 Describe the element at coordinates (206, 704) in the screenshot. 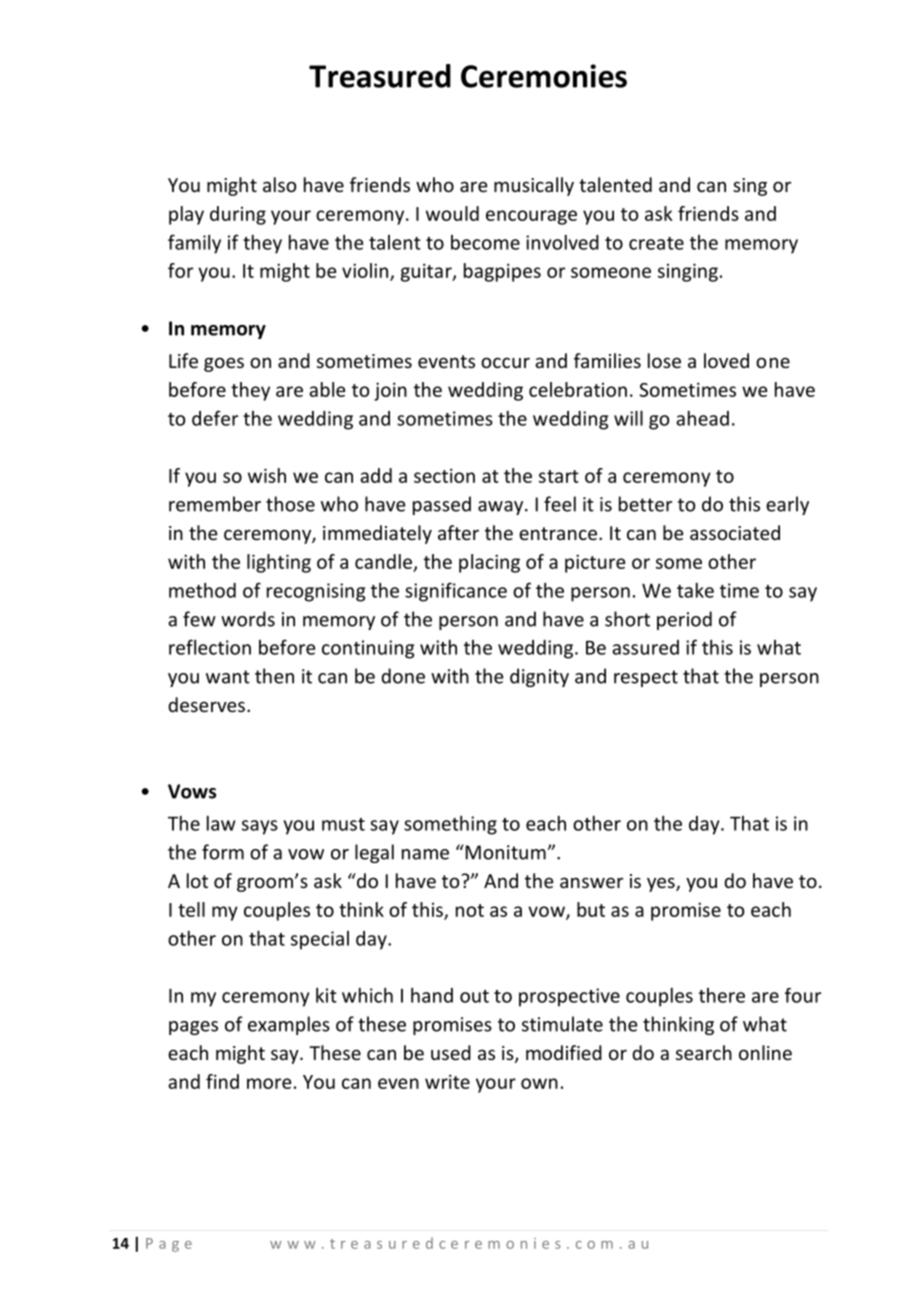

I see `deserves` at that location.
